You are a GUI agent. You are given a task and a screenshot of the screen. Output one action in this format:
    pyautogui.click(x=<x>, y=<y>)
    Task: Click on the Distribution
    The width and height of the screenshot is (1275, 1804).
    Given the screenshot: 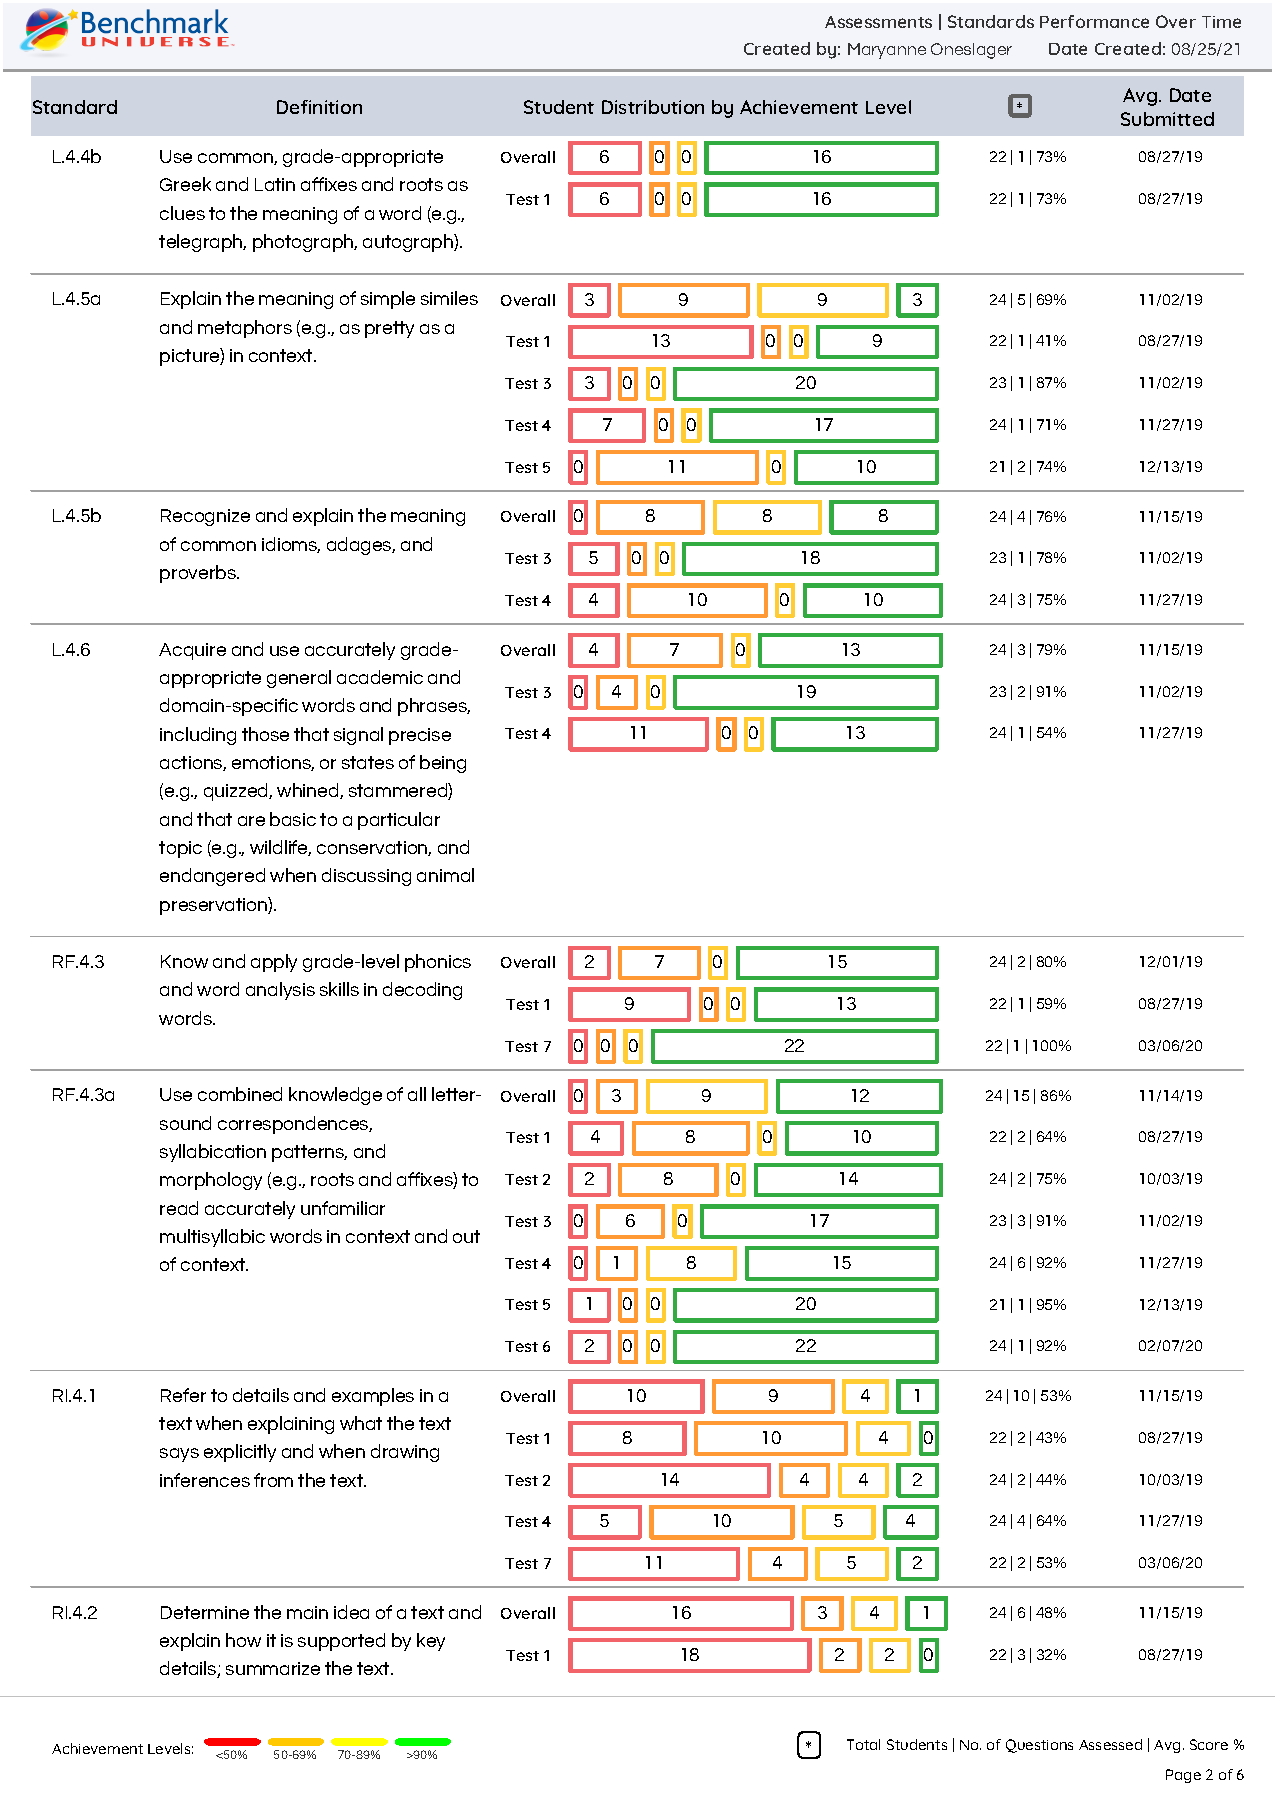 What is the action you would take?
    pyautogui.click(x=653, y=107)
